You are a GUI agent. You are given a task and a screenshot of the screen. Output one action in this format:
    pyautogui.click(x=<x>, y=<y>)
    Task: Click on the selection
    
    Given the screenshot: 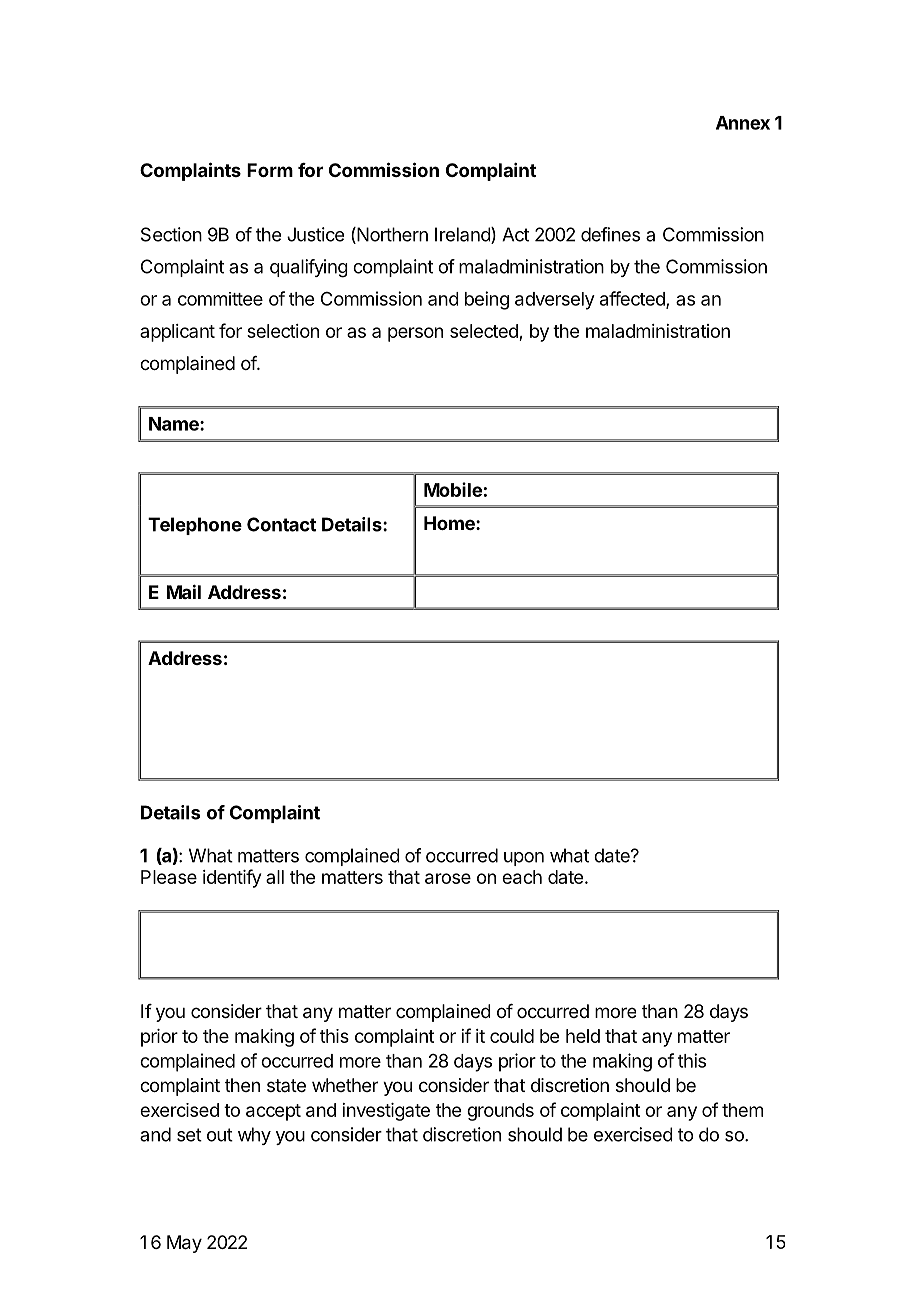 What is the action you would take?
    pyautogui.click(x=283, y=331)
